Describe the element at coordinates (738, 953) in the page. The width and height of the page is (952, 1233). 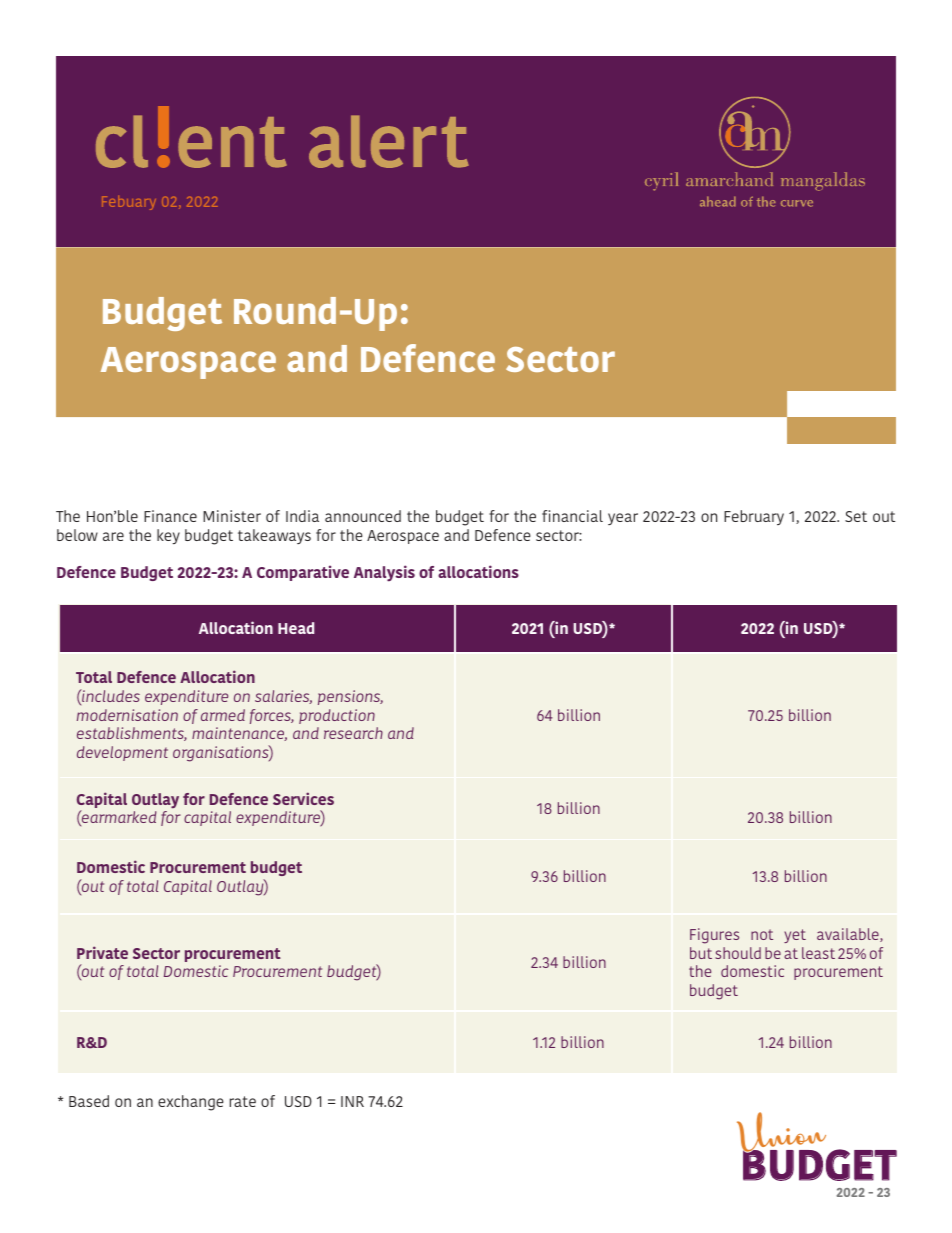
I see `should` at that location.
